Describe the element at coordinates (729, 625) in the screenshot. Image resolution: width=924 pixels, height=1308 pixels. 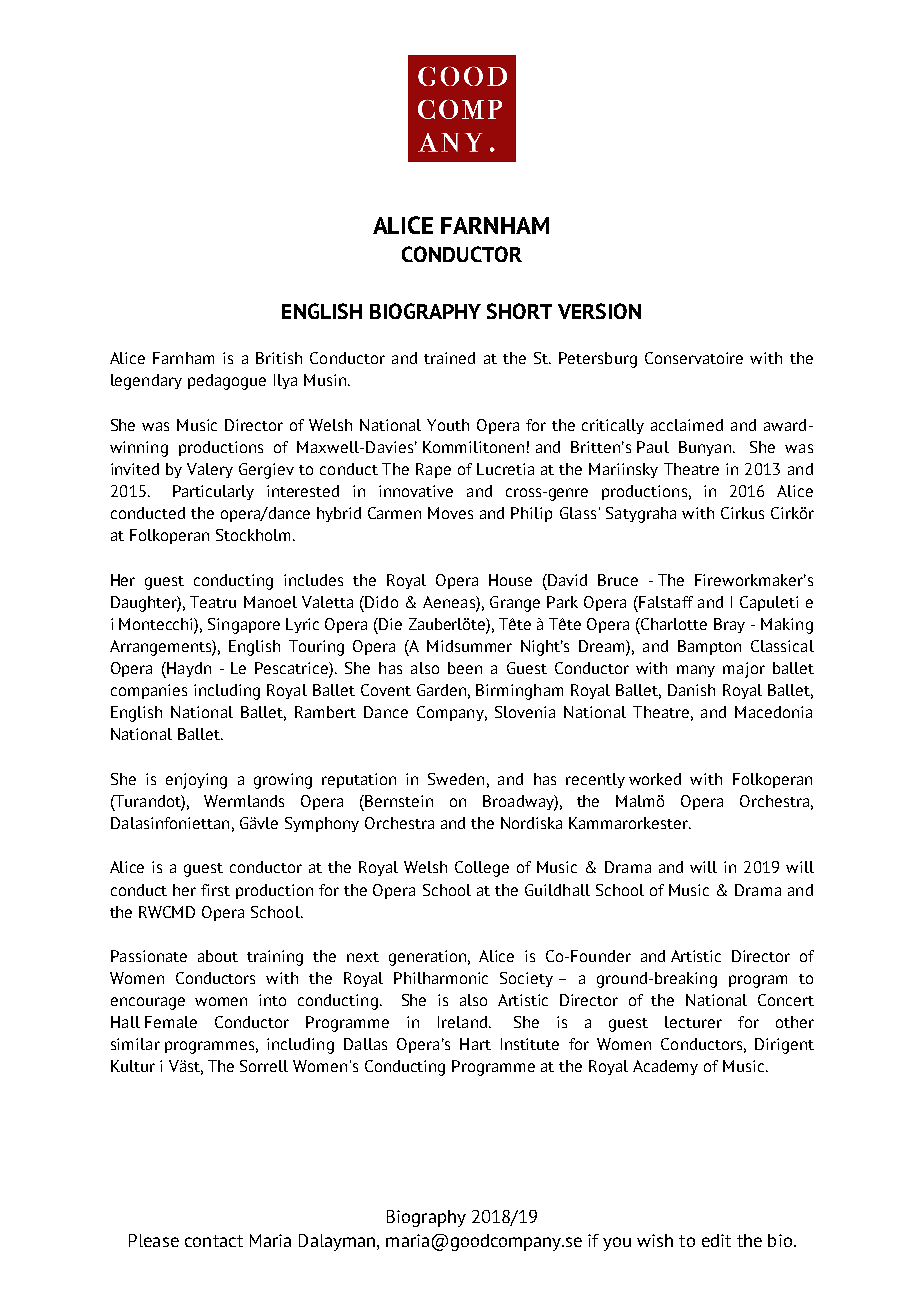
I see `Bray` at that location.
